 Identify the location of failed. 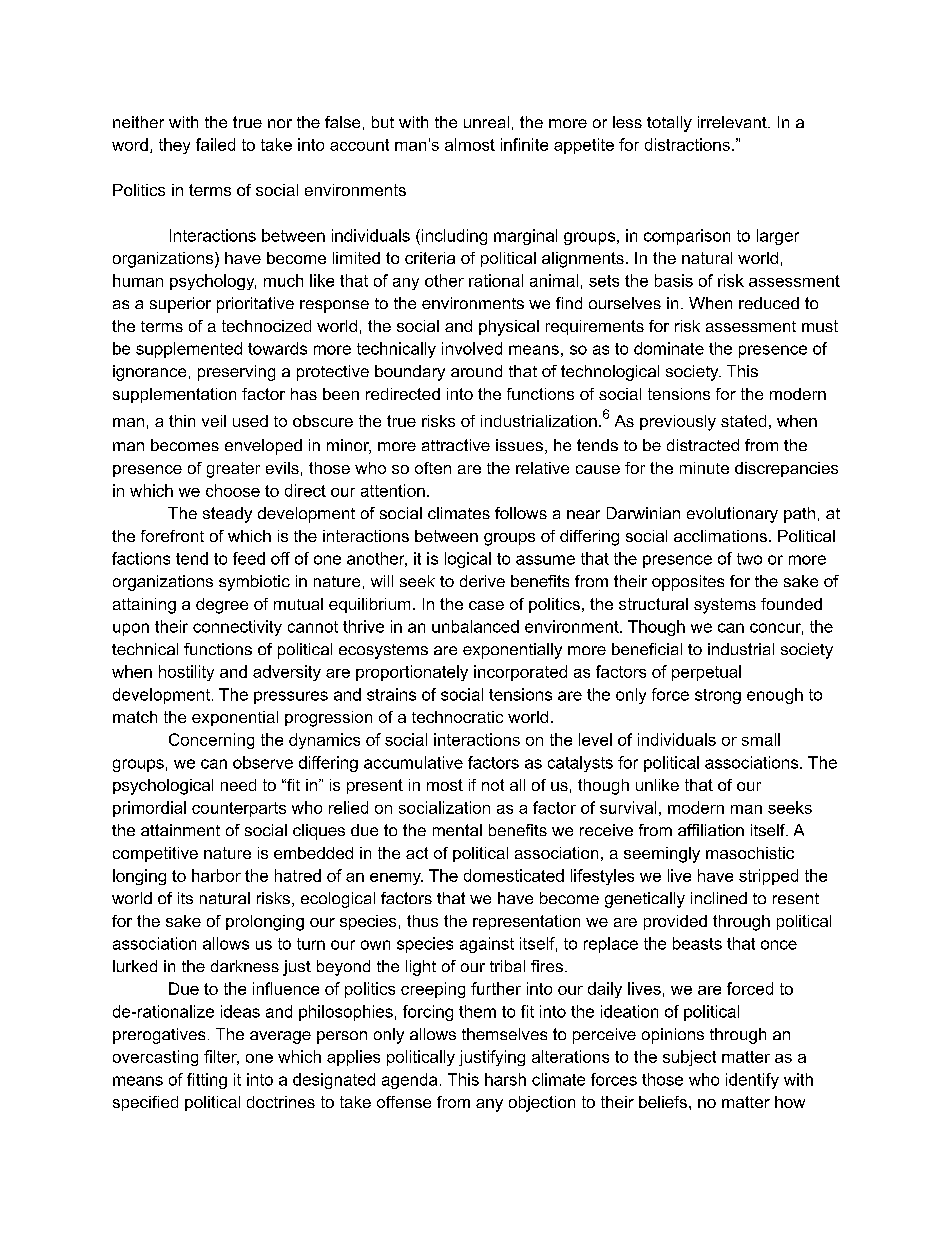
(215, 144).
